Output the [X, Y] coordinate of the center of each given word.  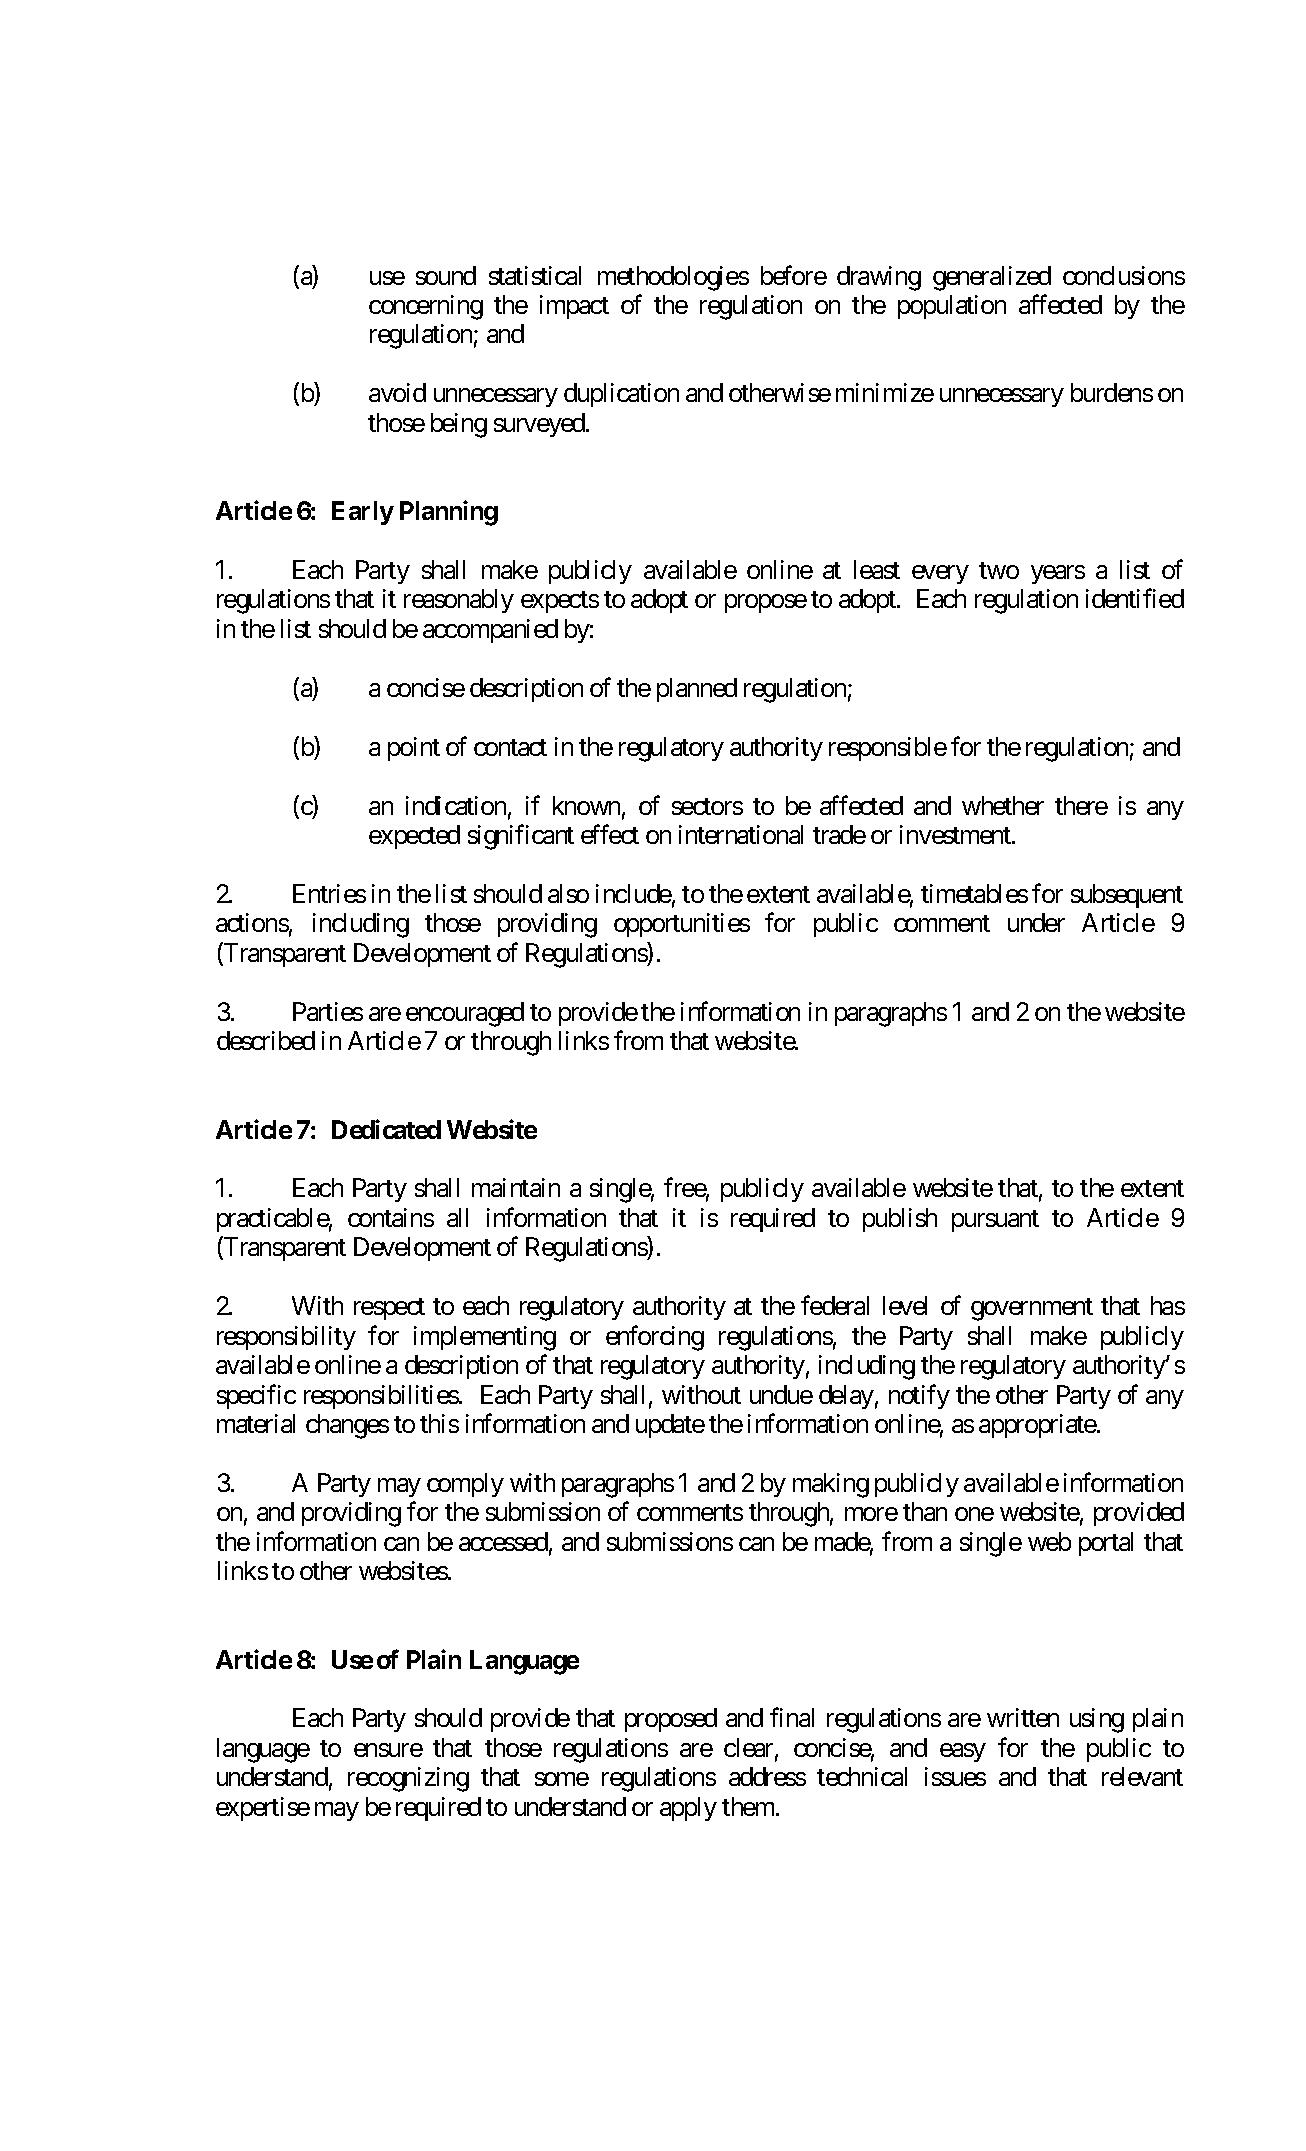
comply [465, 1485]
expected [414, 837]
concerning [426, 307]
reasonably [459, 601]
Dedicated [386, 1129]
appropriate [1038, 1426]
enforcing [655, 1338]
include [634, 893]
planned [697, 690]
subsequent [1127, 896]
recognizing [408, 1779]
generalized [992, 278]
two [999, 570]
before [794, 275]
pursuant [995, 1221]
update [670, 1426]
